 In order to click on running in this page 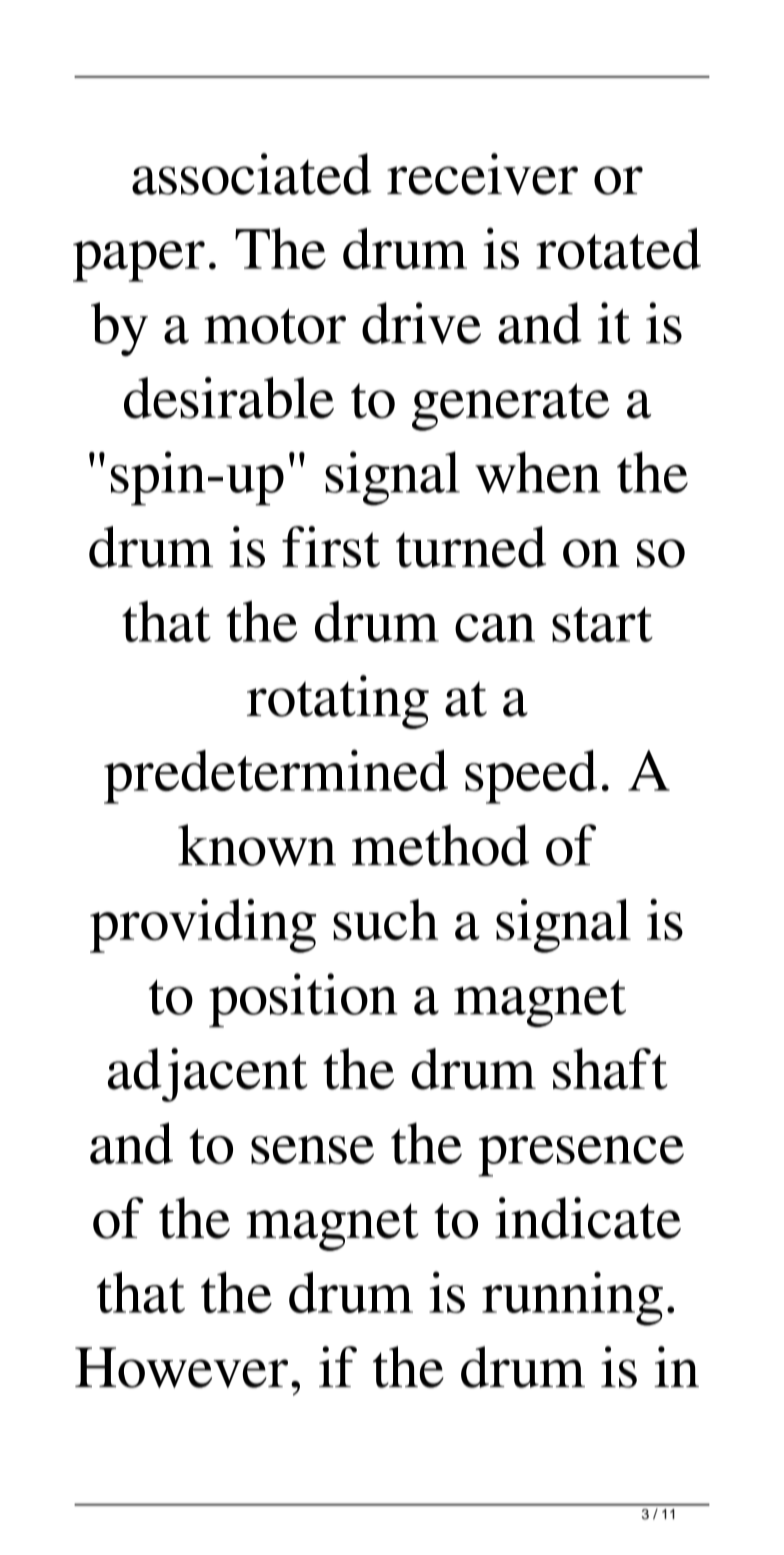, I will do `click(572, 1298)`.
